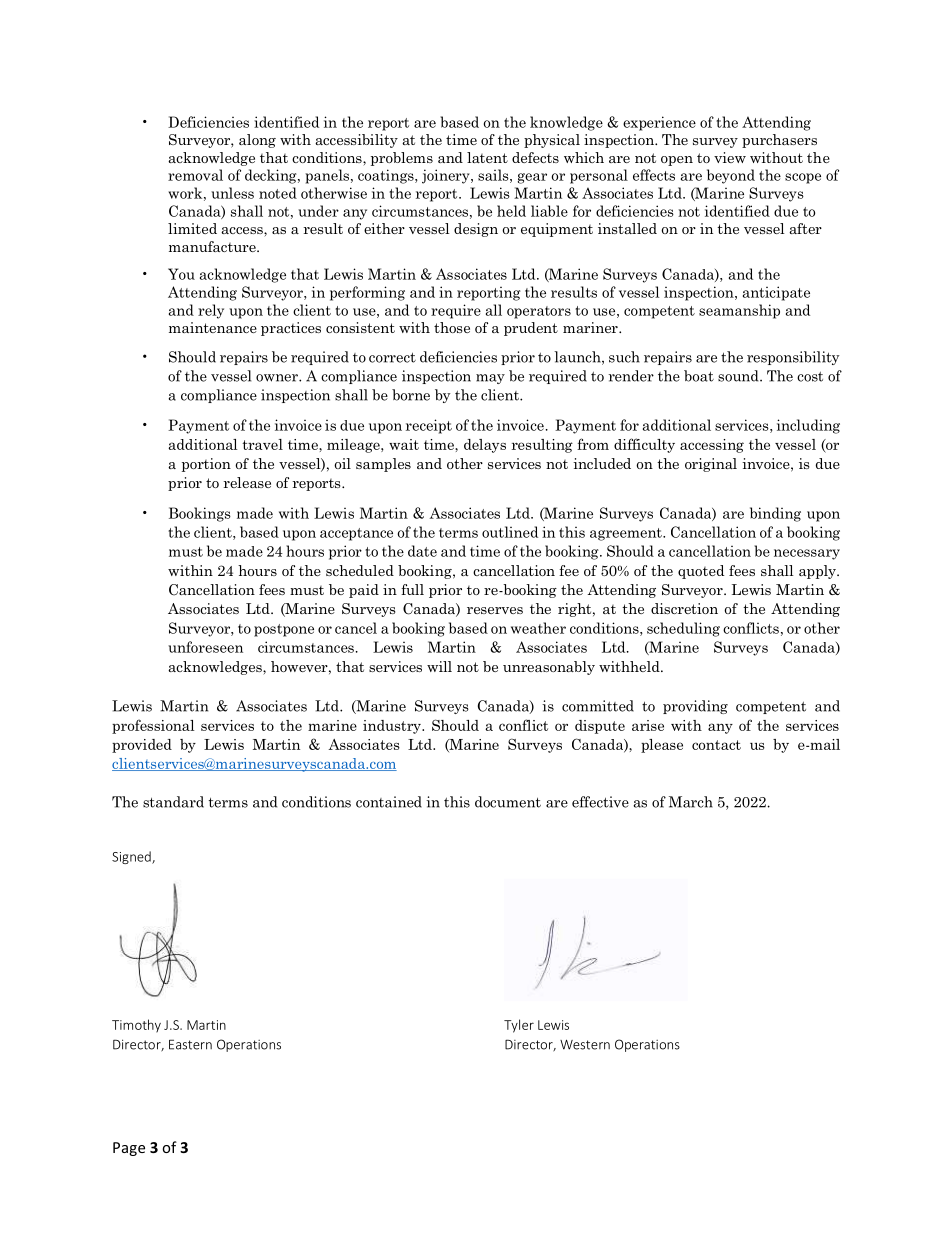 Image resolution: width=952 pixels, height=1233 pixels. I want to click on reserves, so click(495, 610).
